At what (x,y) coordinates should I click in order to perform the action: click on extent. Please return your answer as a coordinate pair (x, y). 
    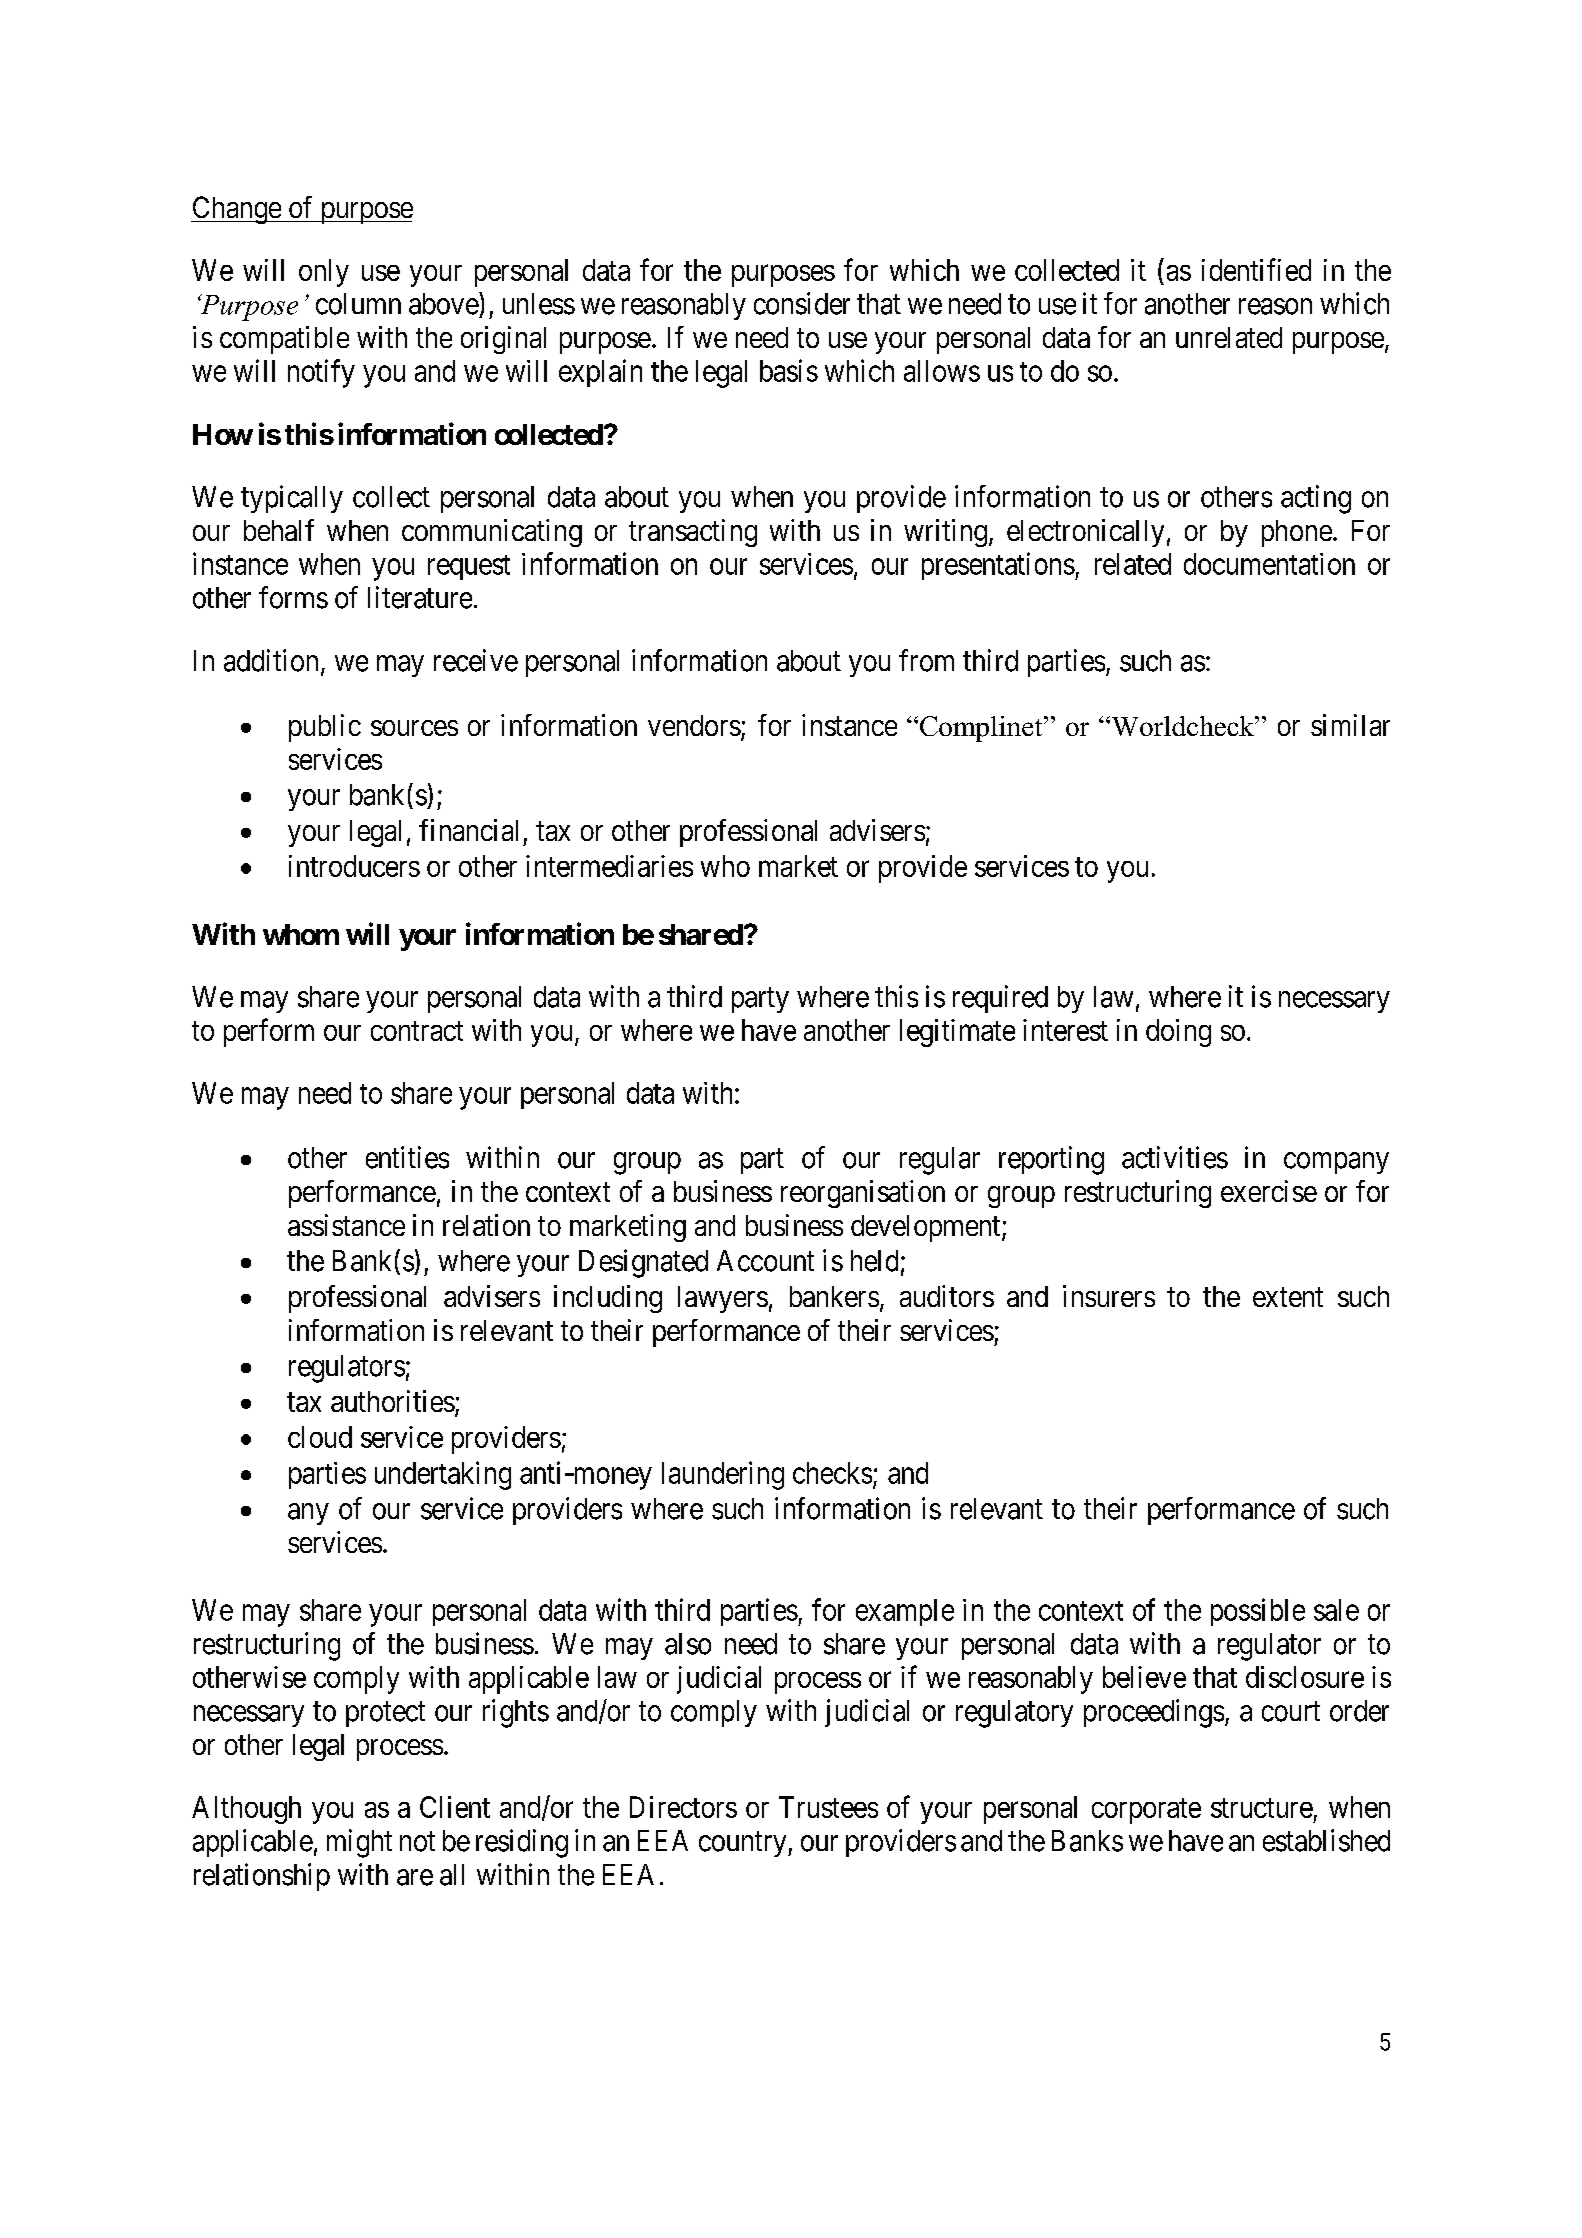
    Looking at the image, I should click on (1288, 1297).
